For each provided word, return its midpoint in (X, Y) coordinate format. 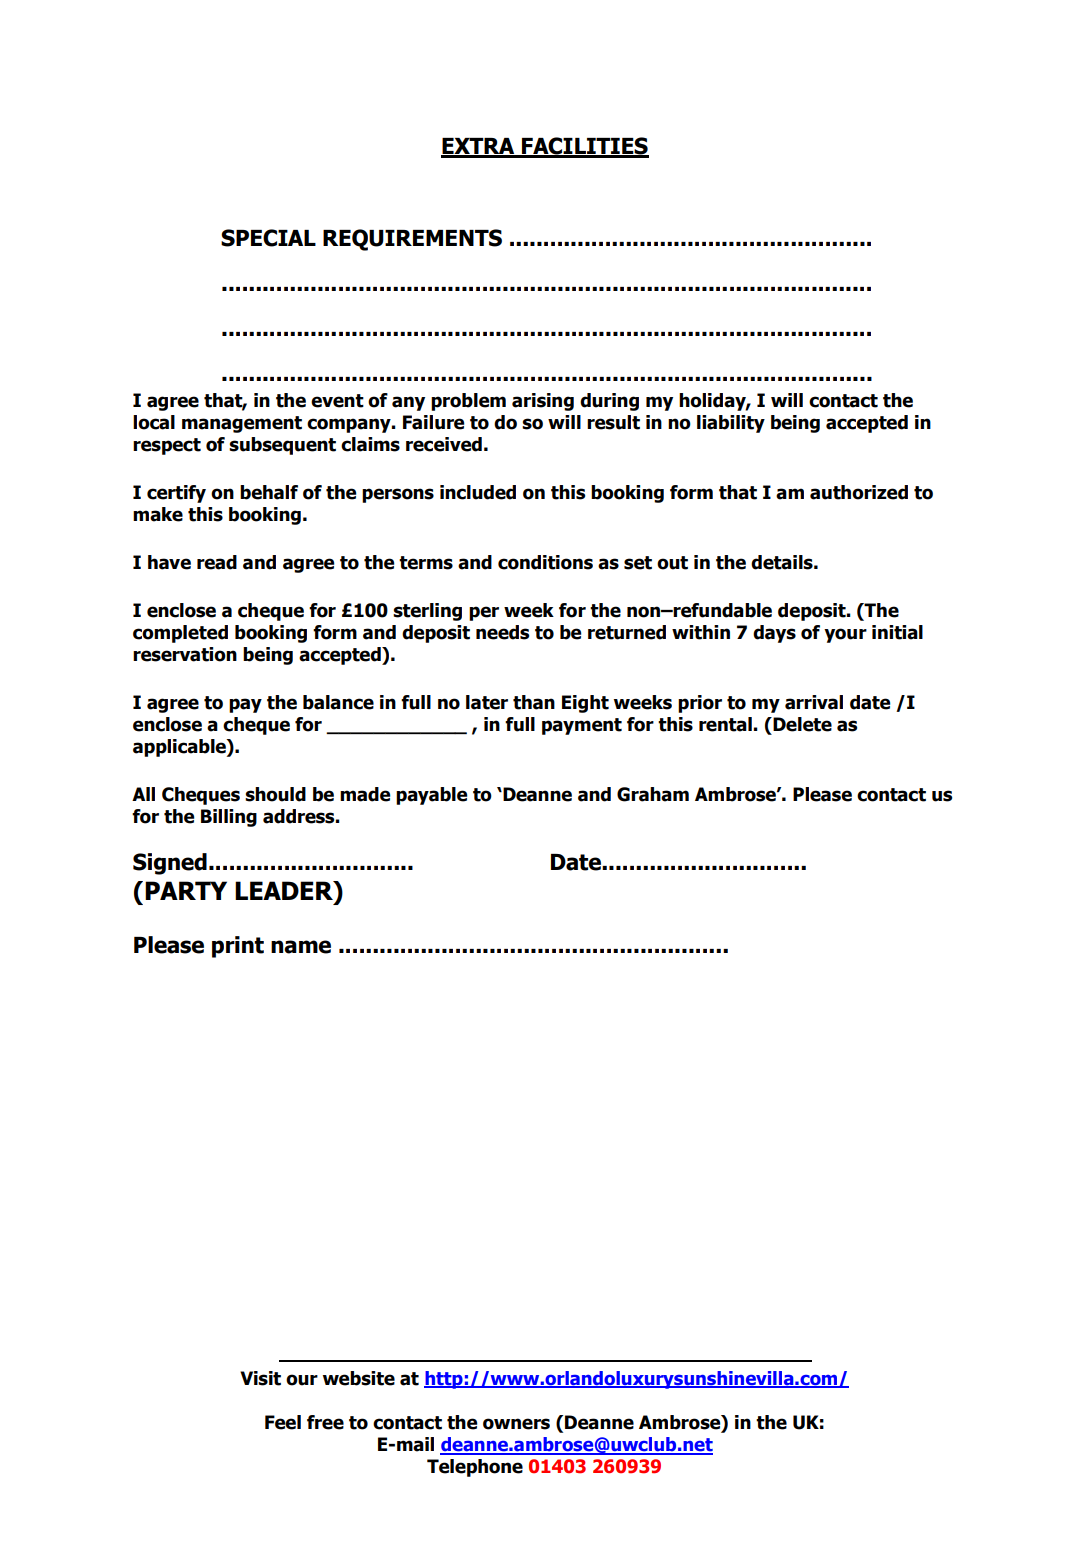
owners (516, 1424)
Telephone (475, 1468)
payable (432, 796)
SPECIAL (268, 238)
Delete (801, 724)
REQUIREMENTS (412, 240)
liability (731, 424)
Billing (229, 818)
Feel (283, 1422)
